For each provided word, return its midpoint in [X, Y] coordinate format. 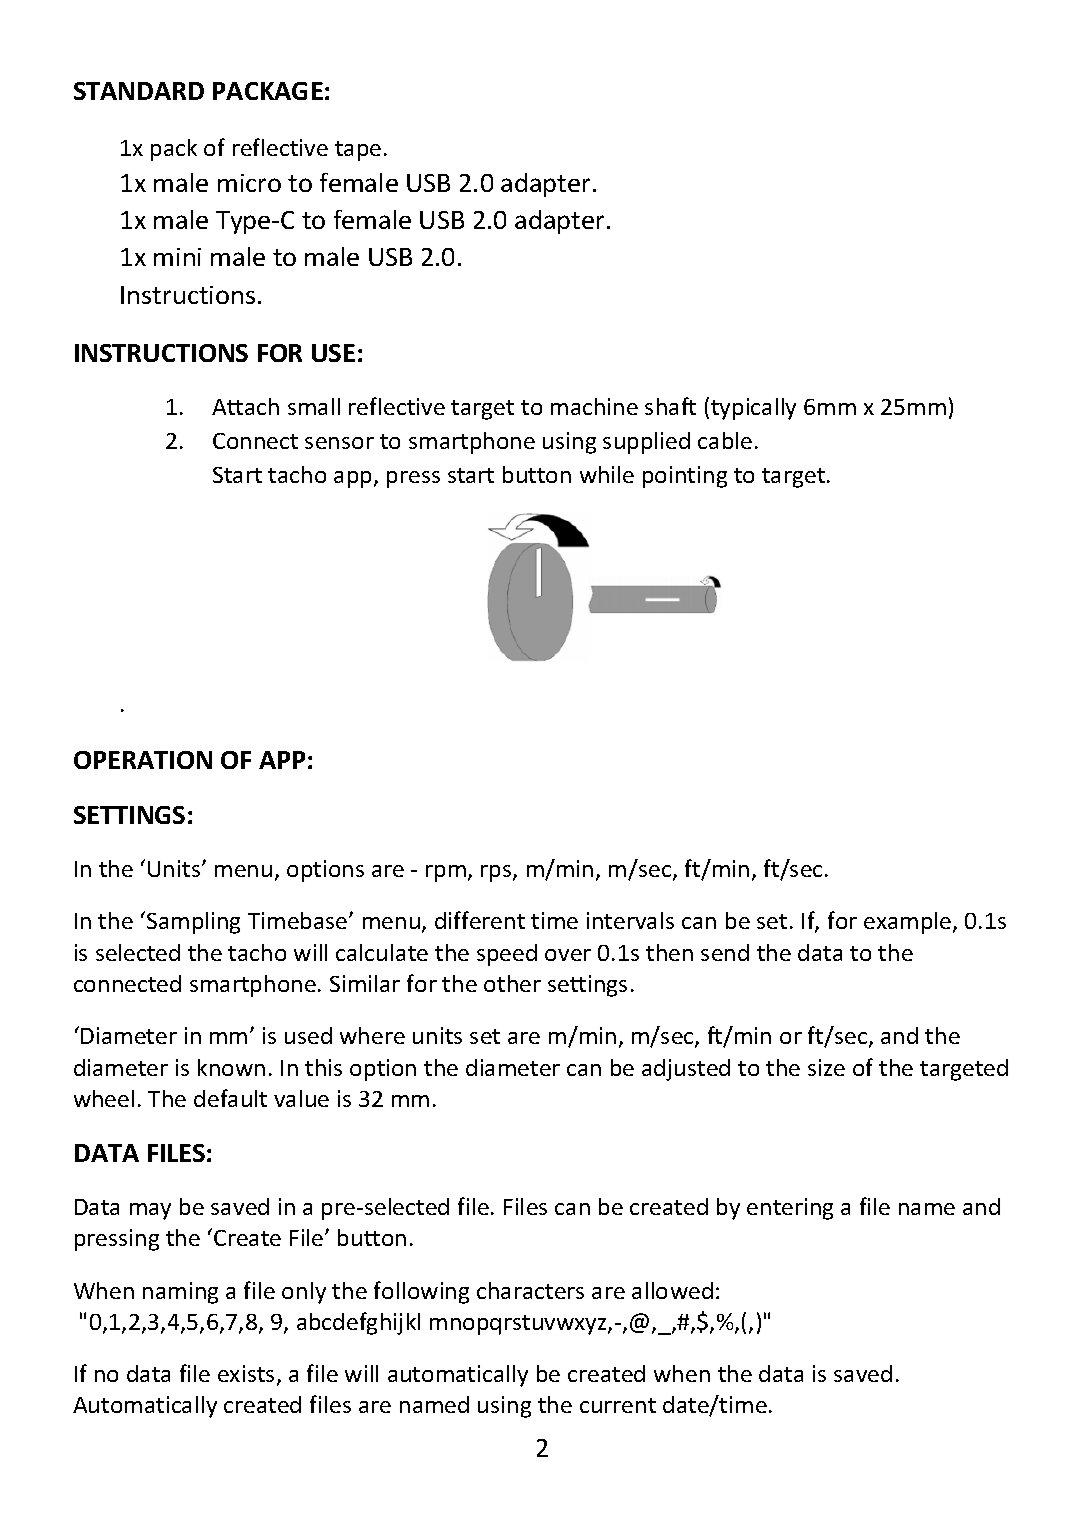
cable [725, 440]
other [512, 983]
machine [594, 406]
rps [497, 873]
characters [530, 1290]
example [909, 923]
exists [246, 1373]
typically [753, 409]
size [826, 1067]
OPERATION [143, 760]
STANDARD [139, 91]
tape [358, 151]
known [231, 1067]
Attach [245, 406]
